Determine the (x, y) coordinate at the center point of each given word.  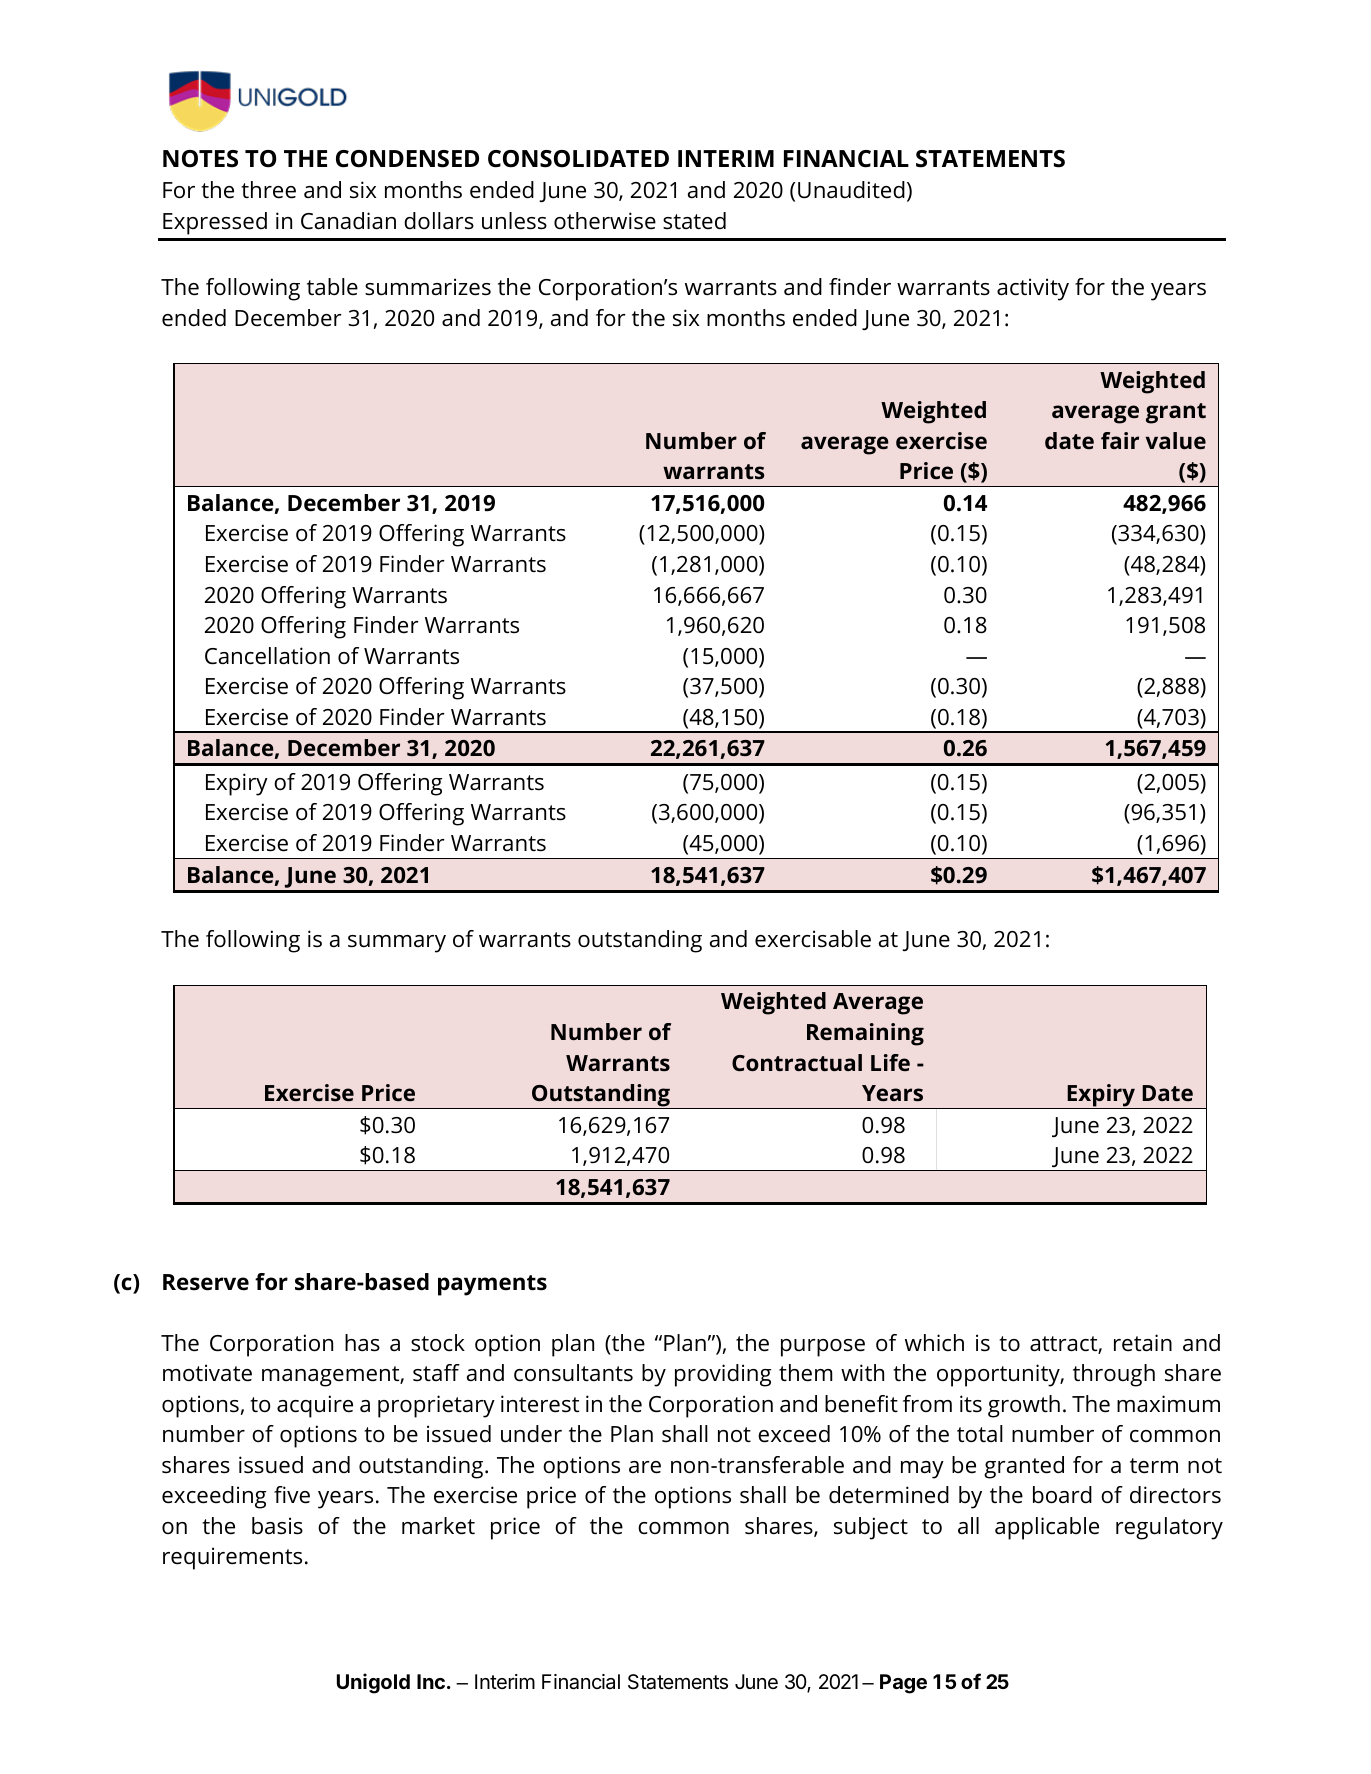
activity (1033, 289)
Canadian (348, 221)
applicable (1047, 1528)
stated (694, 221)
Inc (431, 1681)
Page (903, 1684)
